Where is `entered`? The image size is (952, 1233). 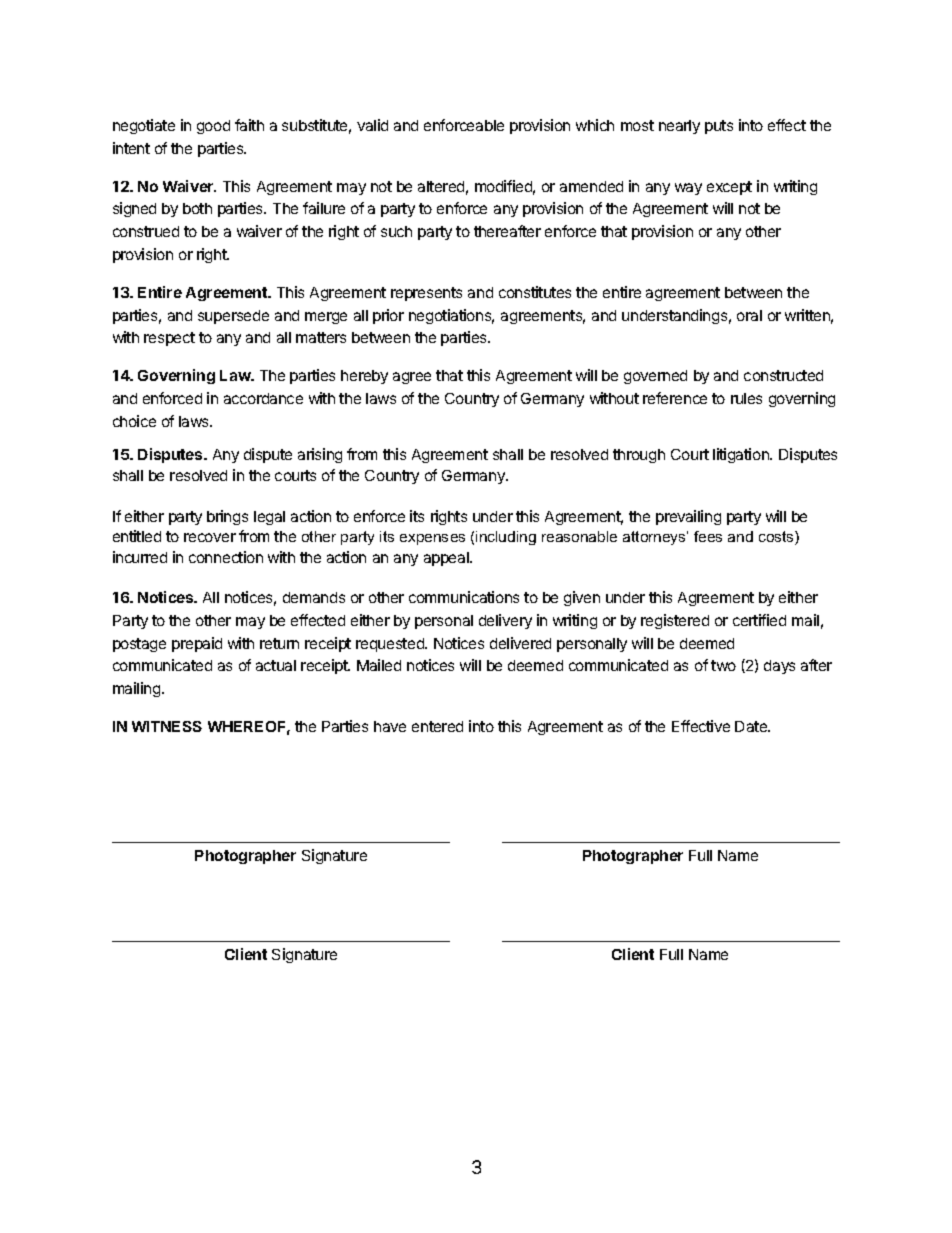 entered is located at coordinates (437, 726).
